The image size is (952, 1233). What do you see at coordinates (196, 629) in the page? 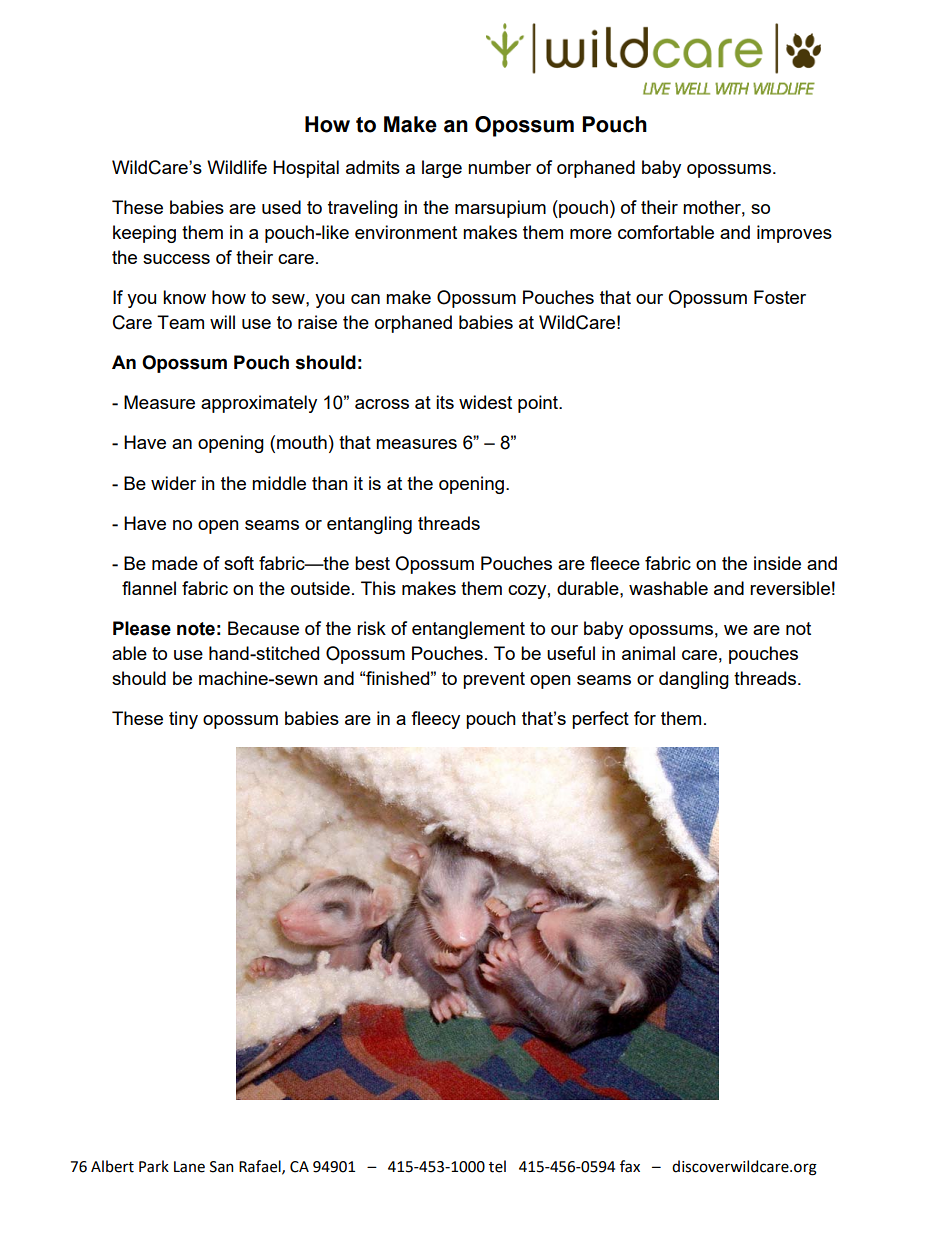
I see `note` at bounding box center [196, 629].
